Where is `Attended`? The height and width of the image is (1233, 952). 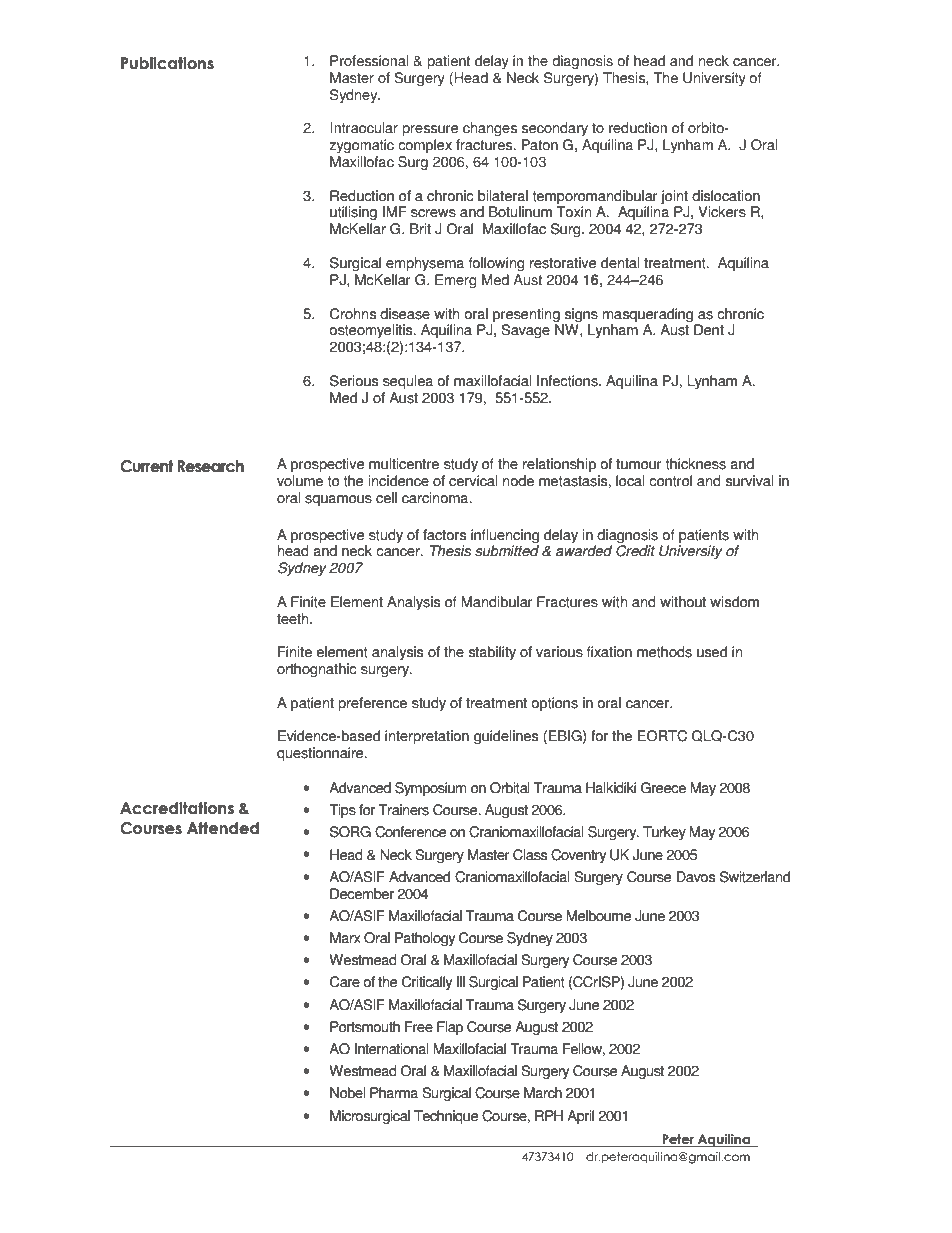 Attended is located at coordinates (223, 828).
